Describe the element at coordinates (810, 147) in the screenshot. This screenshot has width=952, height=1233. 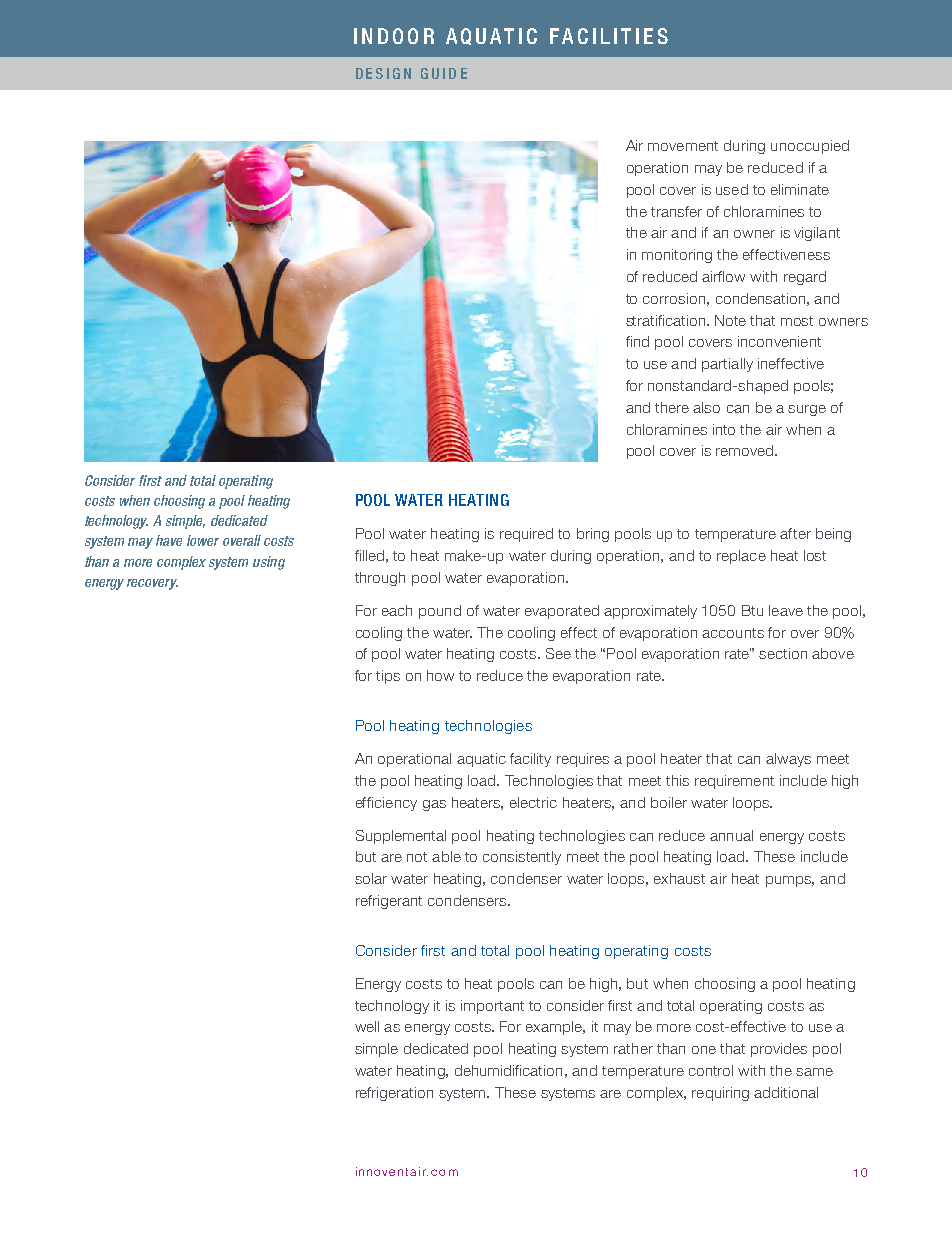
I see `unoccupied` at that location.
